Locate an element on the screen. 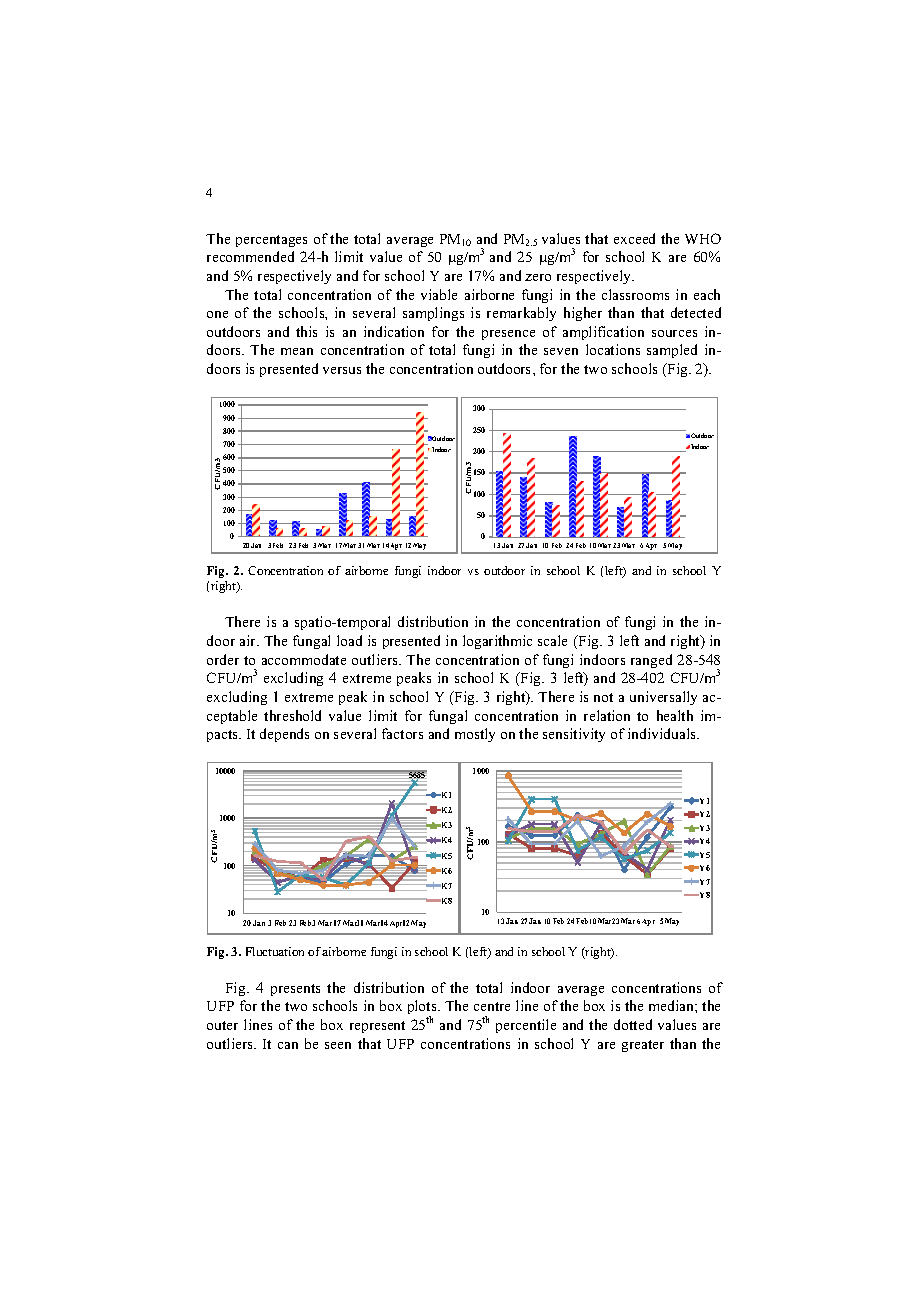  logarithmic is located at coordinates (497, 642).
